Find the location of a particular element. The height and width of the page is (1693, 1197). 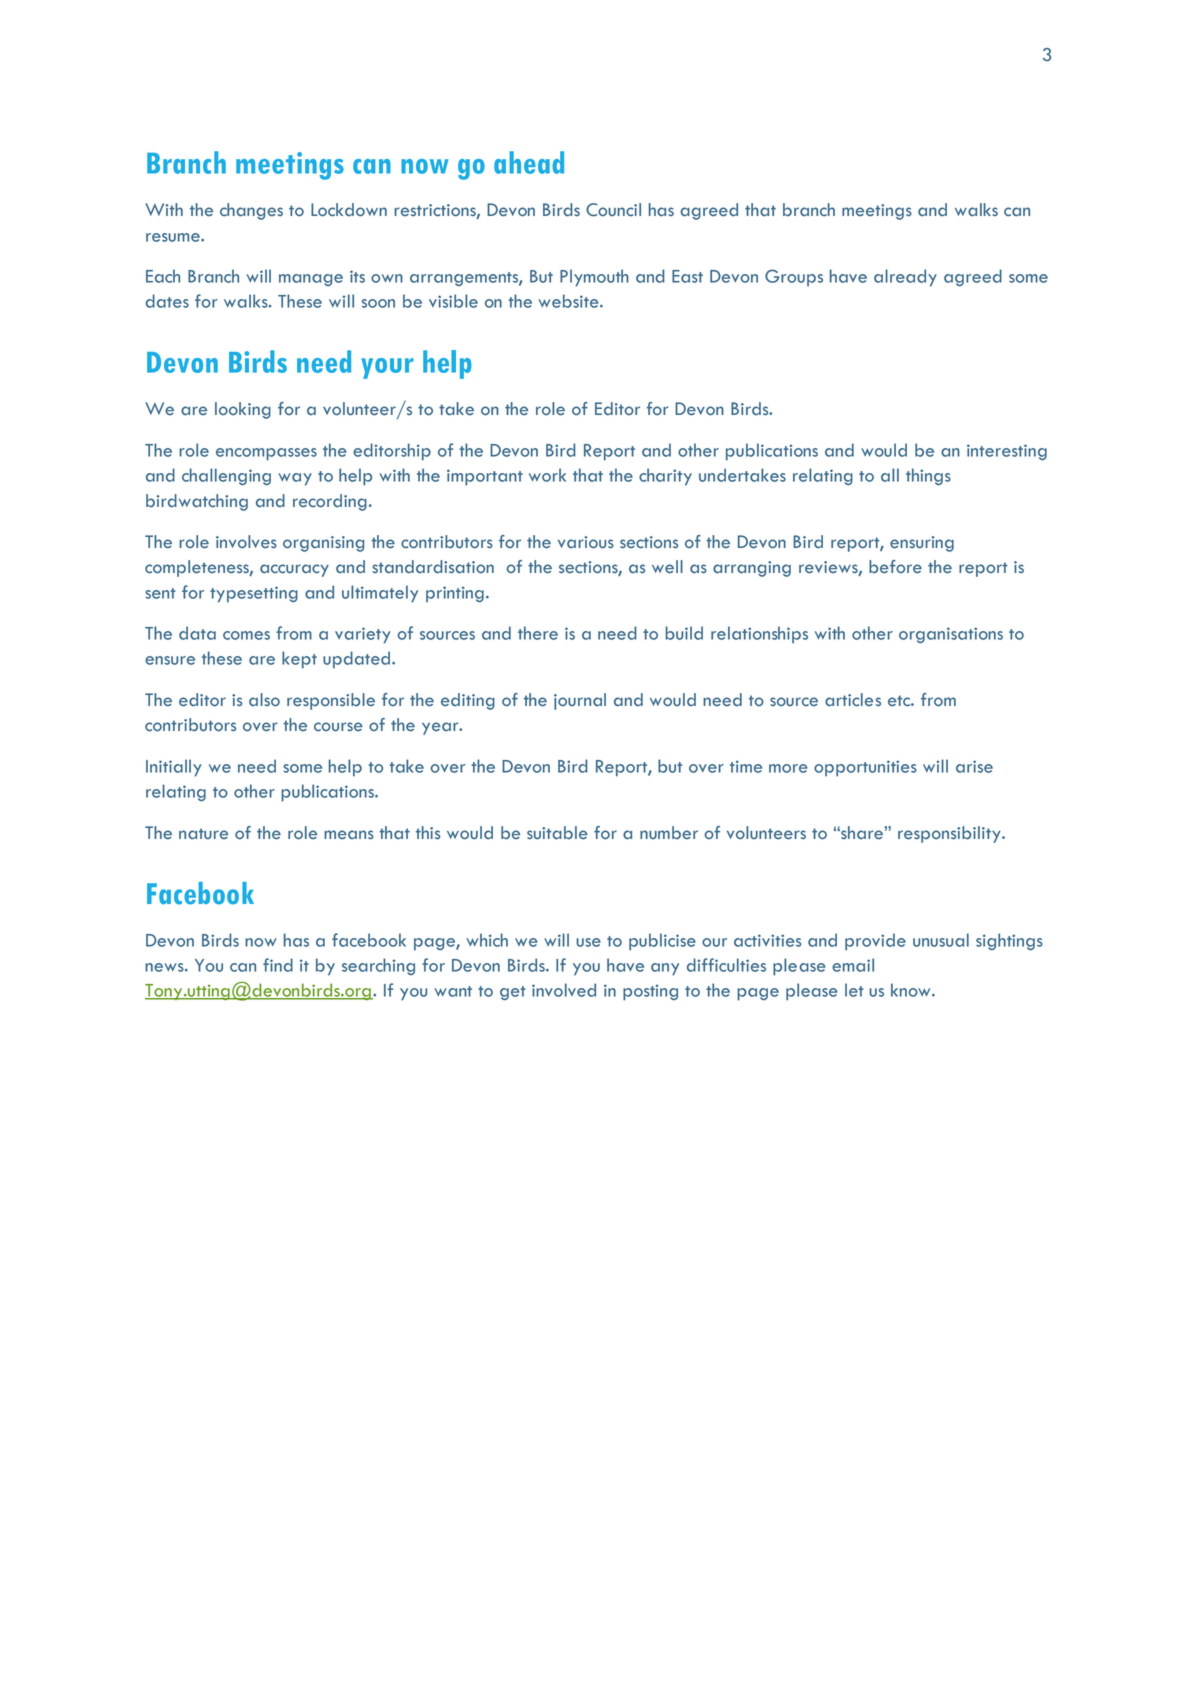

already is located at coordinates (905, 278).
